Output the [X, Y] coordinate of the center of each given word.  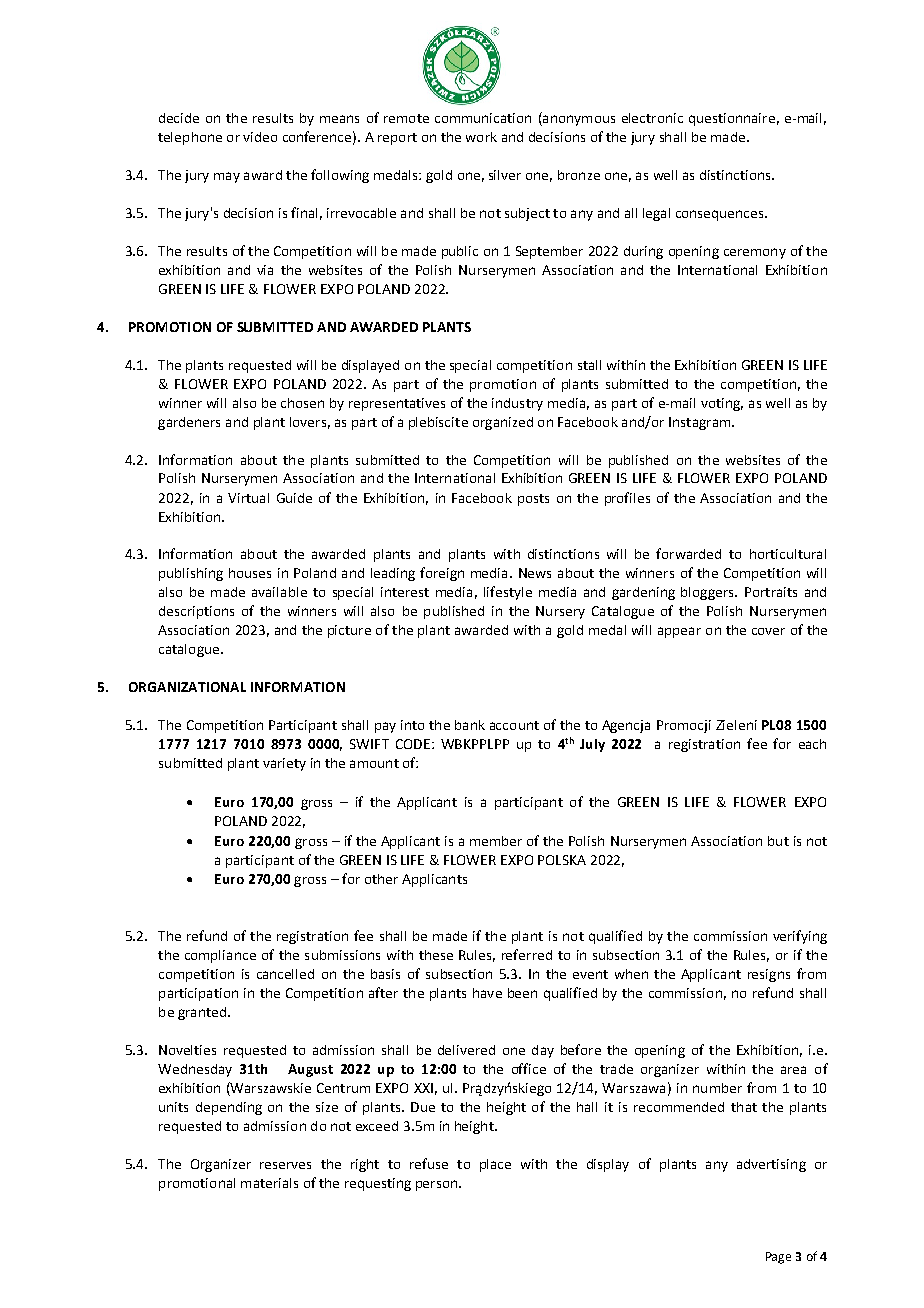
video [260, 137]
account [514, 725]
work [481, 137]
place [495, 1165]
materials [269, 1183]
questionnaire [732, 119]
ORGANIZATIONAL [187, 687]
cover [768, 631]
